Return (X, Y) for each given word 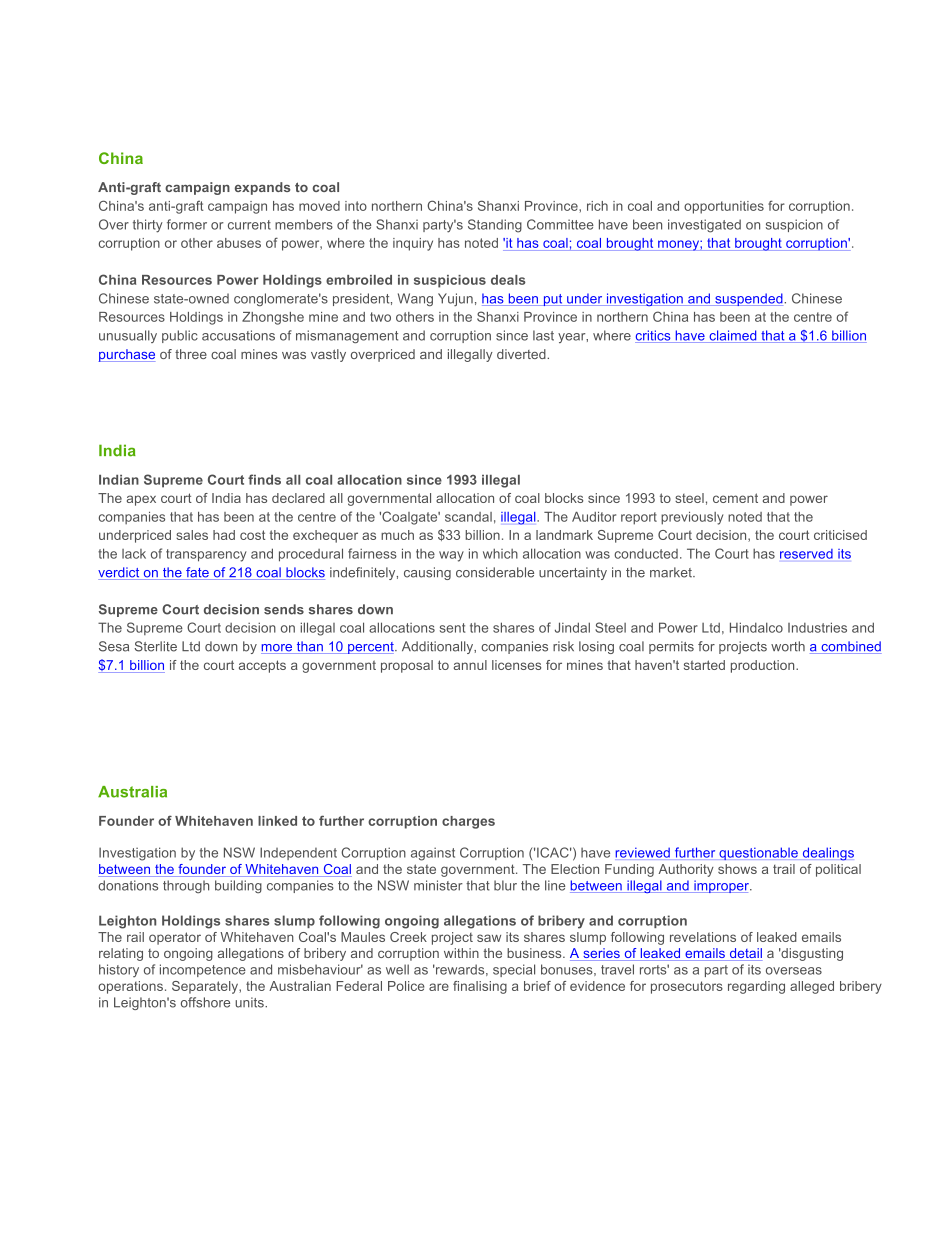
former (187, 224)
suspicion (794, 225)
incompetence (203, 970)
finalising (480, 987)
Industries (817, 627)
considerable (495, 572)
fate (197, 573)
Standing (495, 226)
